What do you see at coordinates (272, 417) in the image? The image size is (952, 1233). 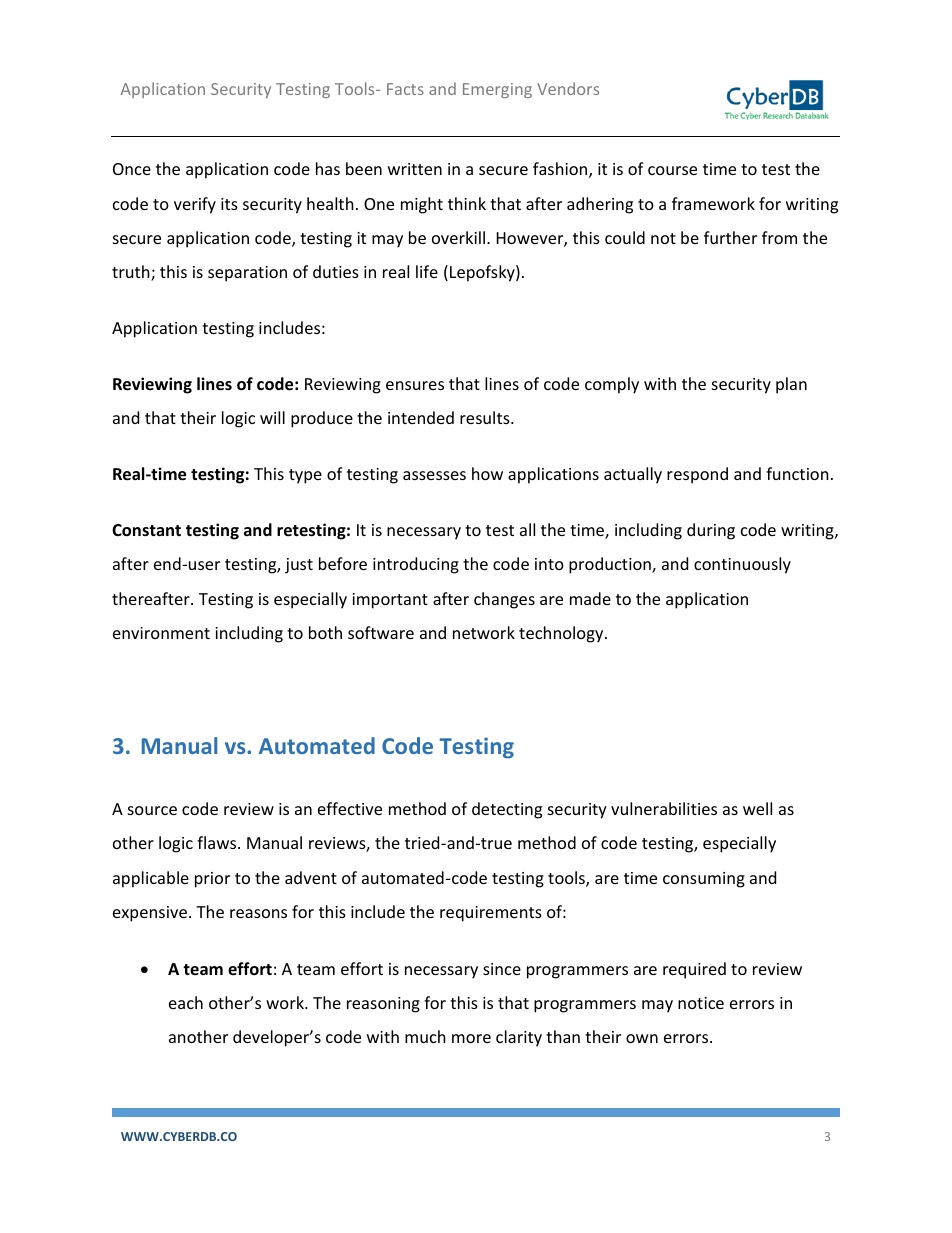 I see `will` at bounding box center [272, 417].
